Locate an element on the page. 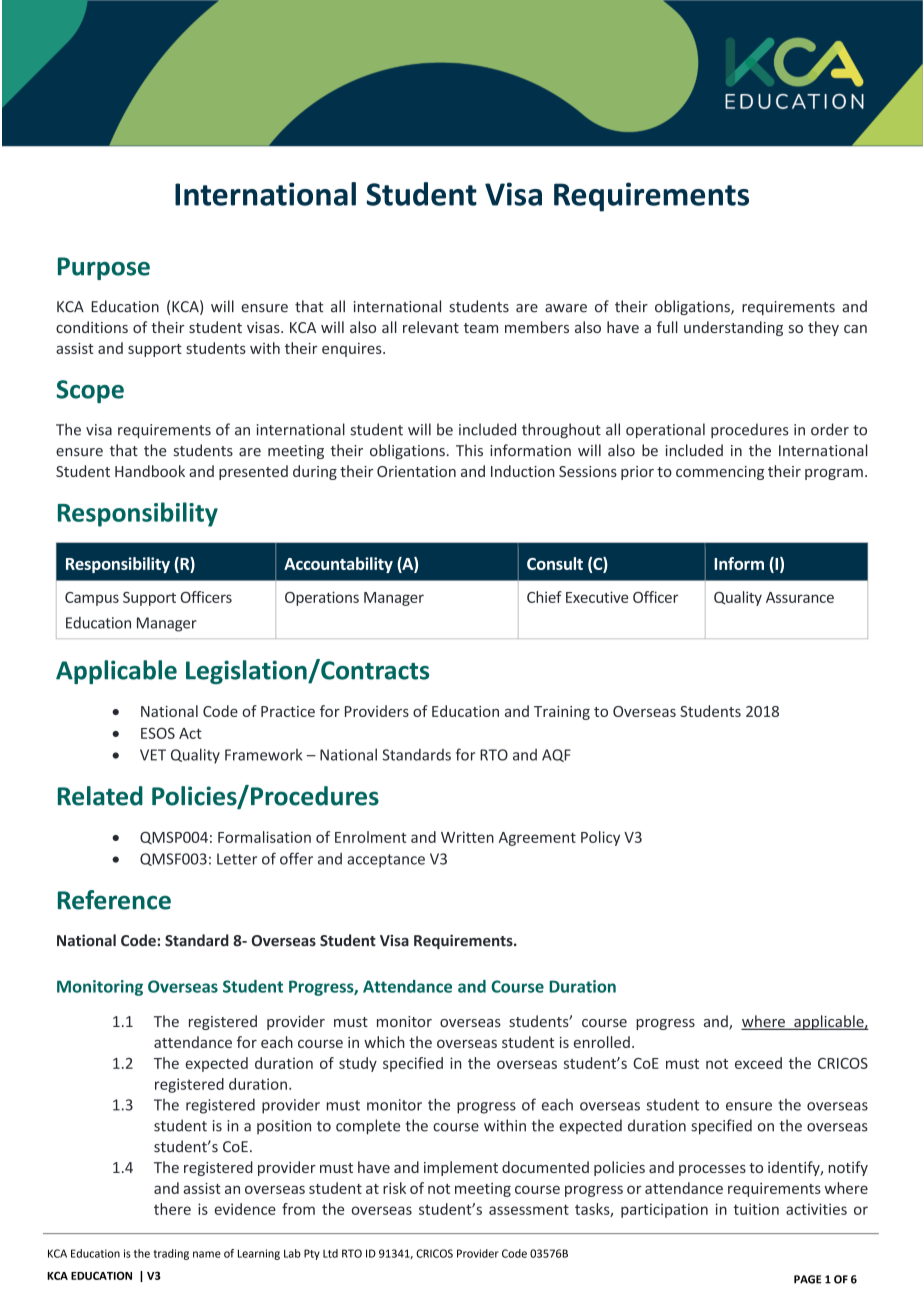 The image size is (924, 1308). team is located at coordinates (481, 328).
